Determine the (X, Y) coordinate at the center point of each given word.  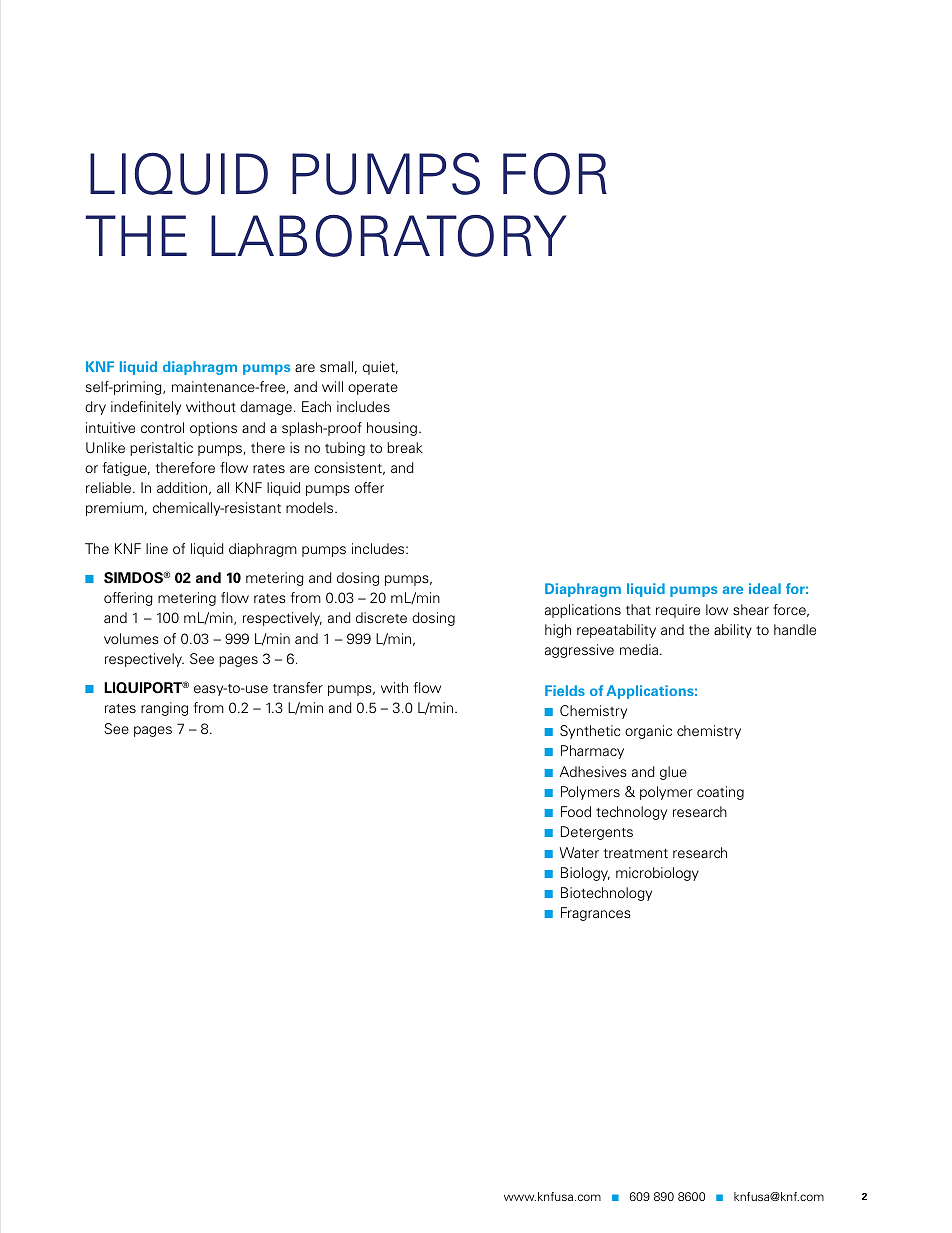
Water (579, 852)
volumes (131, 638)
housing (392, 429)
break (405, 447)
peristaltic (161, 449)
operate (373, 389)
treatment (636, 853)
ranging (164, 709)
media (639, 649)
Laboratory (389, 235)
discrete (381, 617)
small (336, 366)
